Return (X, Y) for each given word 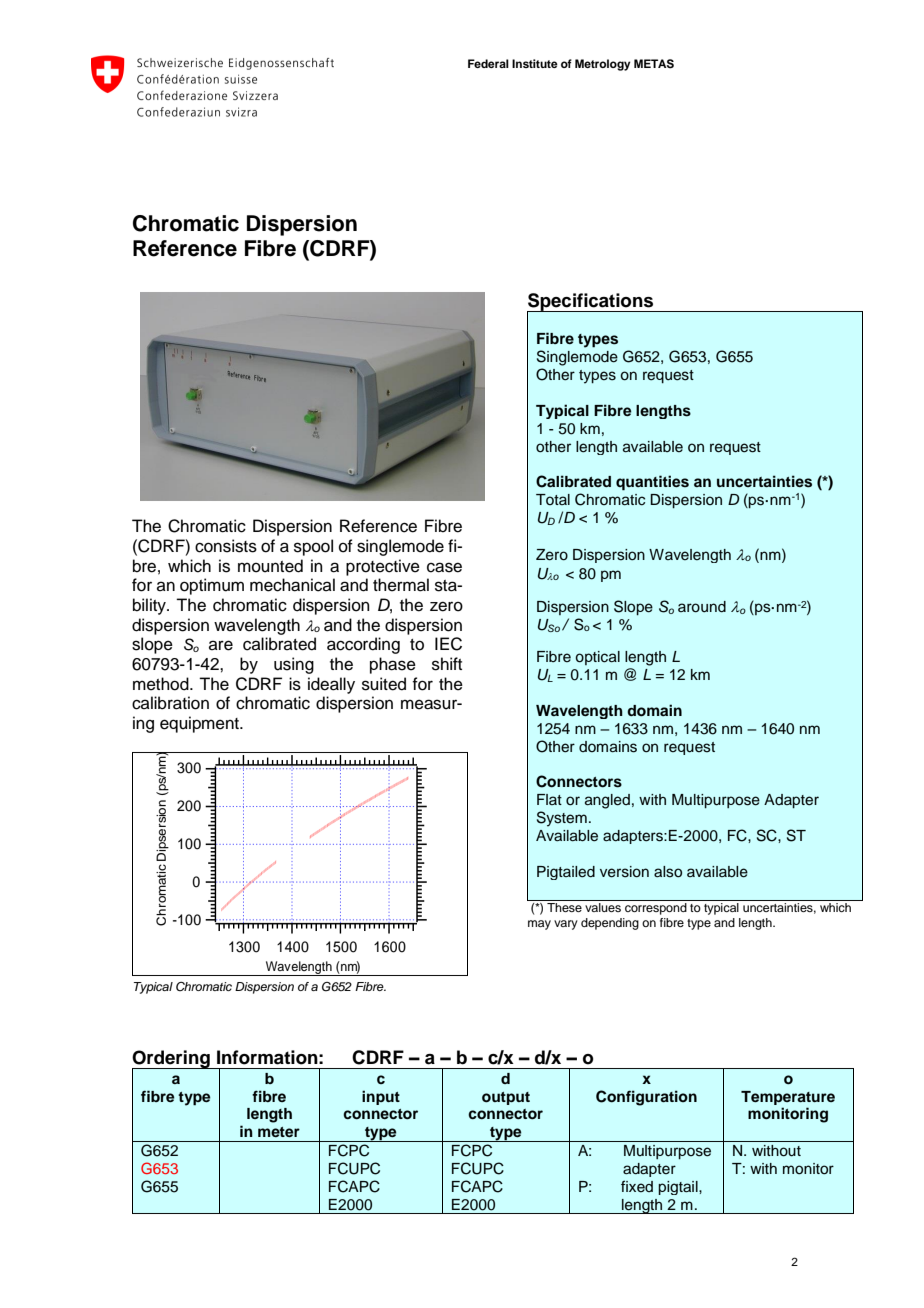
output (506, 1098)
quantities (652, 483)
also (668, 872)
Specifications (591, 303)
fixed (637, 1186)
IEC (448, 644)
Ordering (172, 1060)
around (702, 607)
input (381, 1097)
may (539, 925)
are (221, 645)
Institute (535, 63)
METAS (654, 64)
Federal (488, 63)
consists (226, 546)
